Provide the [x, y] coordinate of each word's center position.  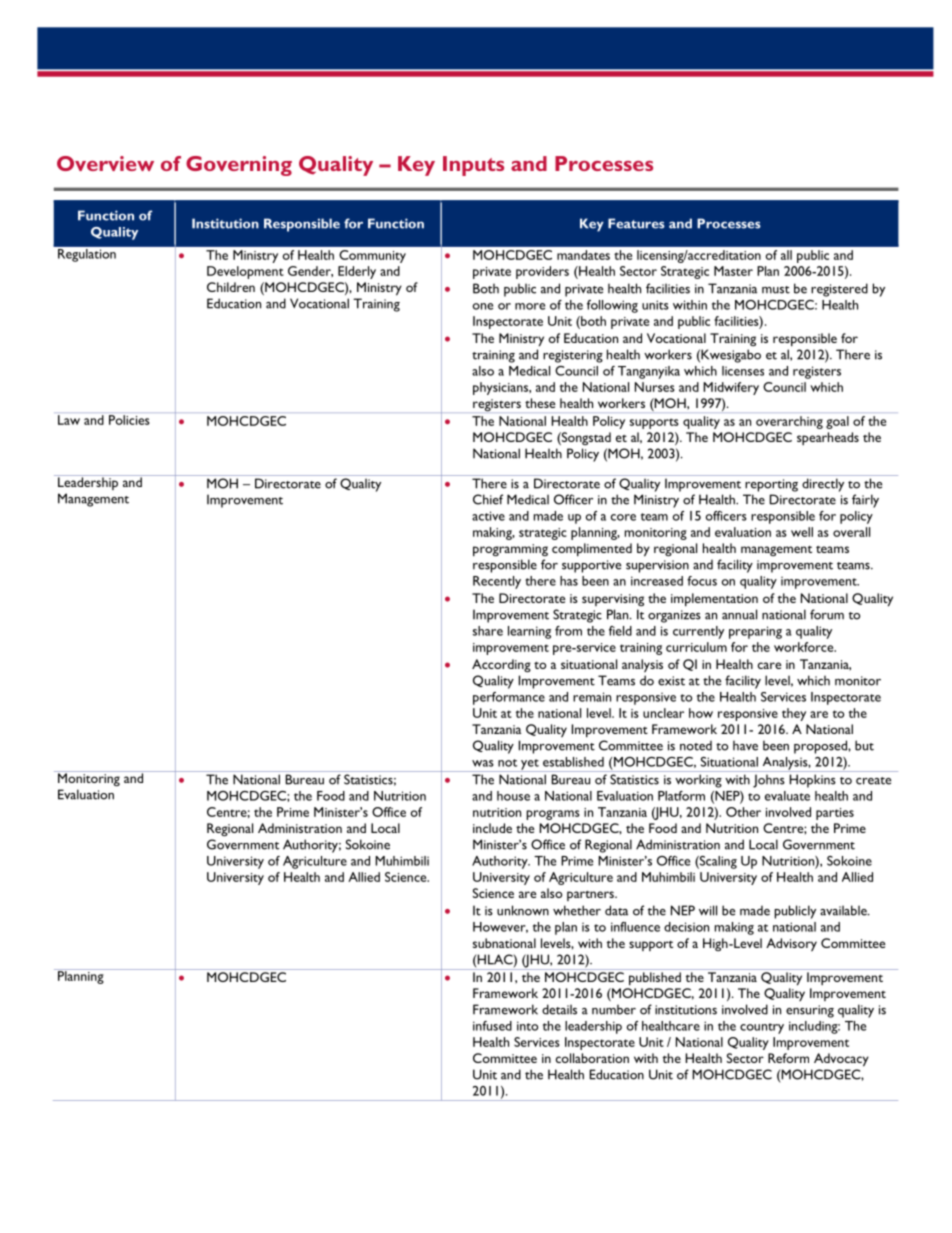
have [745, 745]
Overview [105, 163]
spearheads [828, 438]
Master [733, 271]
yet [530, 765]
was [483, 763]
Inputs [473, 166]
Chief [488, 499]
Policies [129, 420]
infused [492, 1026]
